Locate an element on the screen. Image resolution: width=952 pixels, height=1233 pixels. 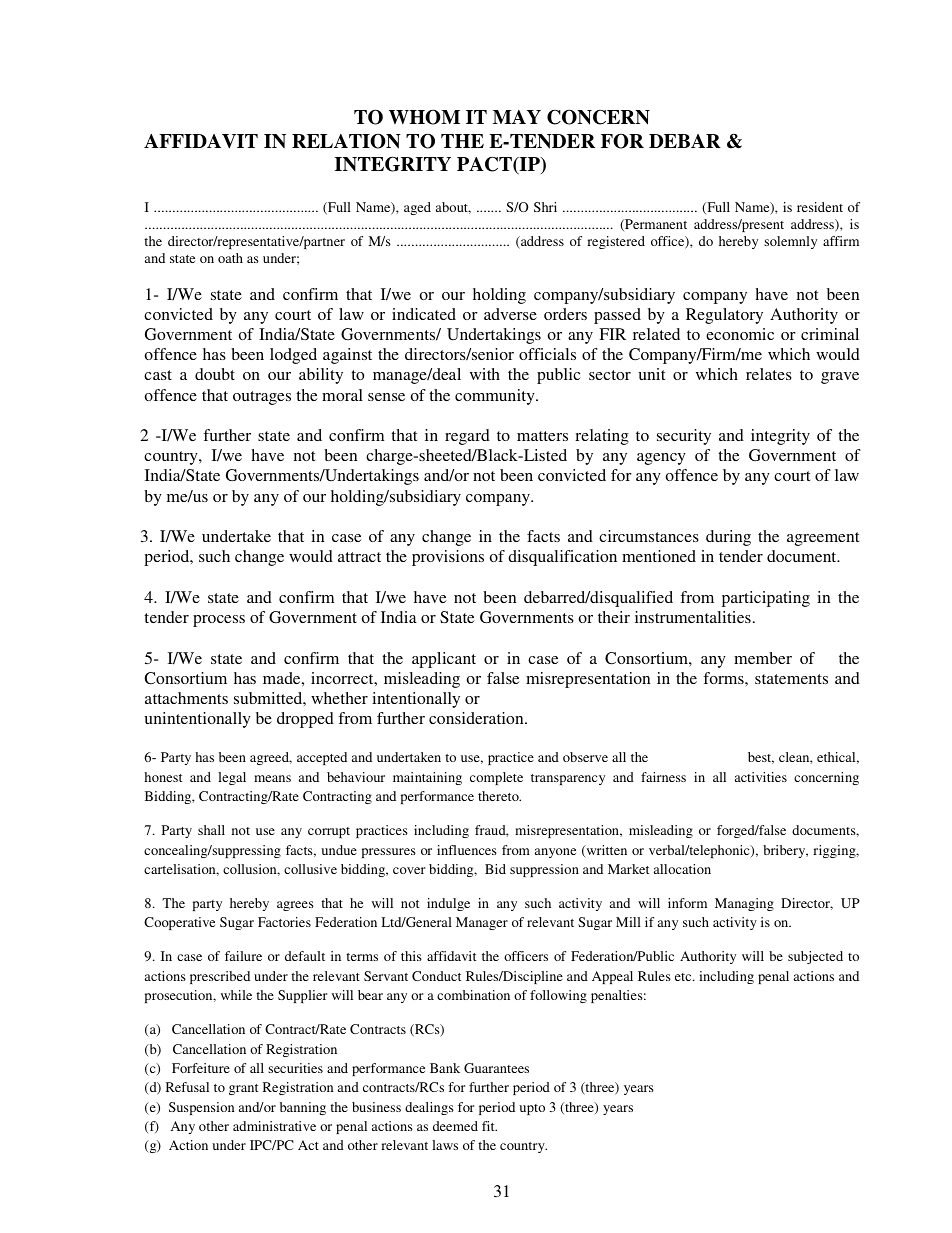
Managing is located at coordinates (744, 904).
